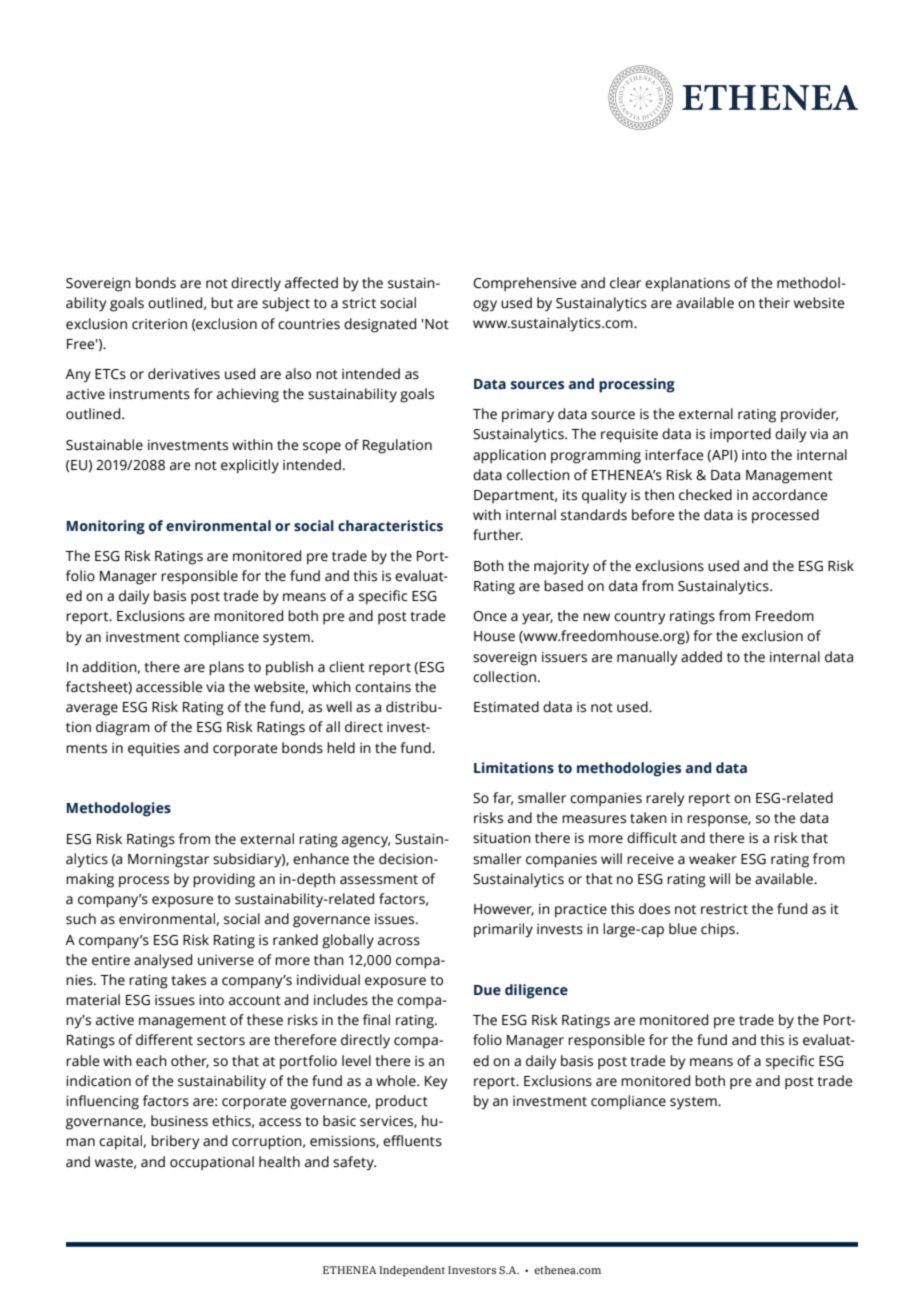  What do you see at coordinates (390, 526) in the page?
I see `characteristics` at bounding box center [390, 526].
